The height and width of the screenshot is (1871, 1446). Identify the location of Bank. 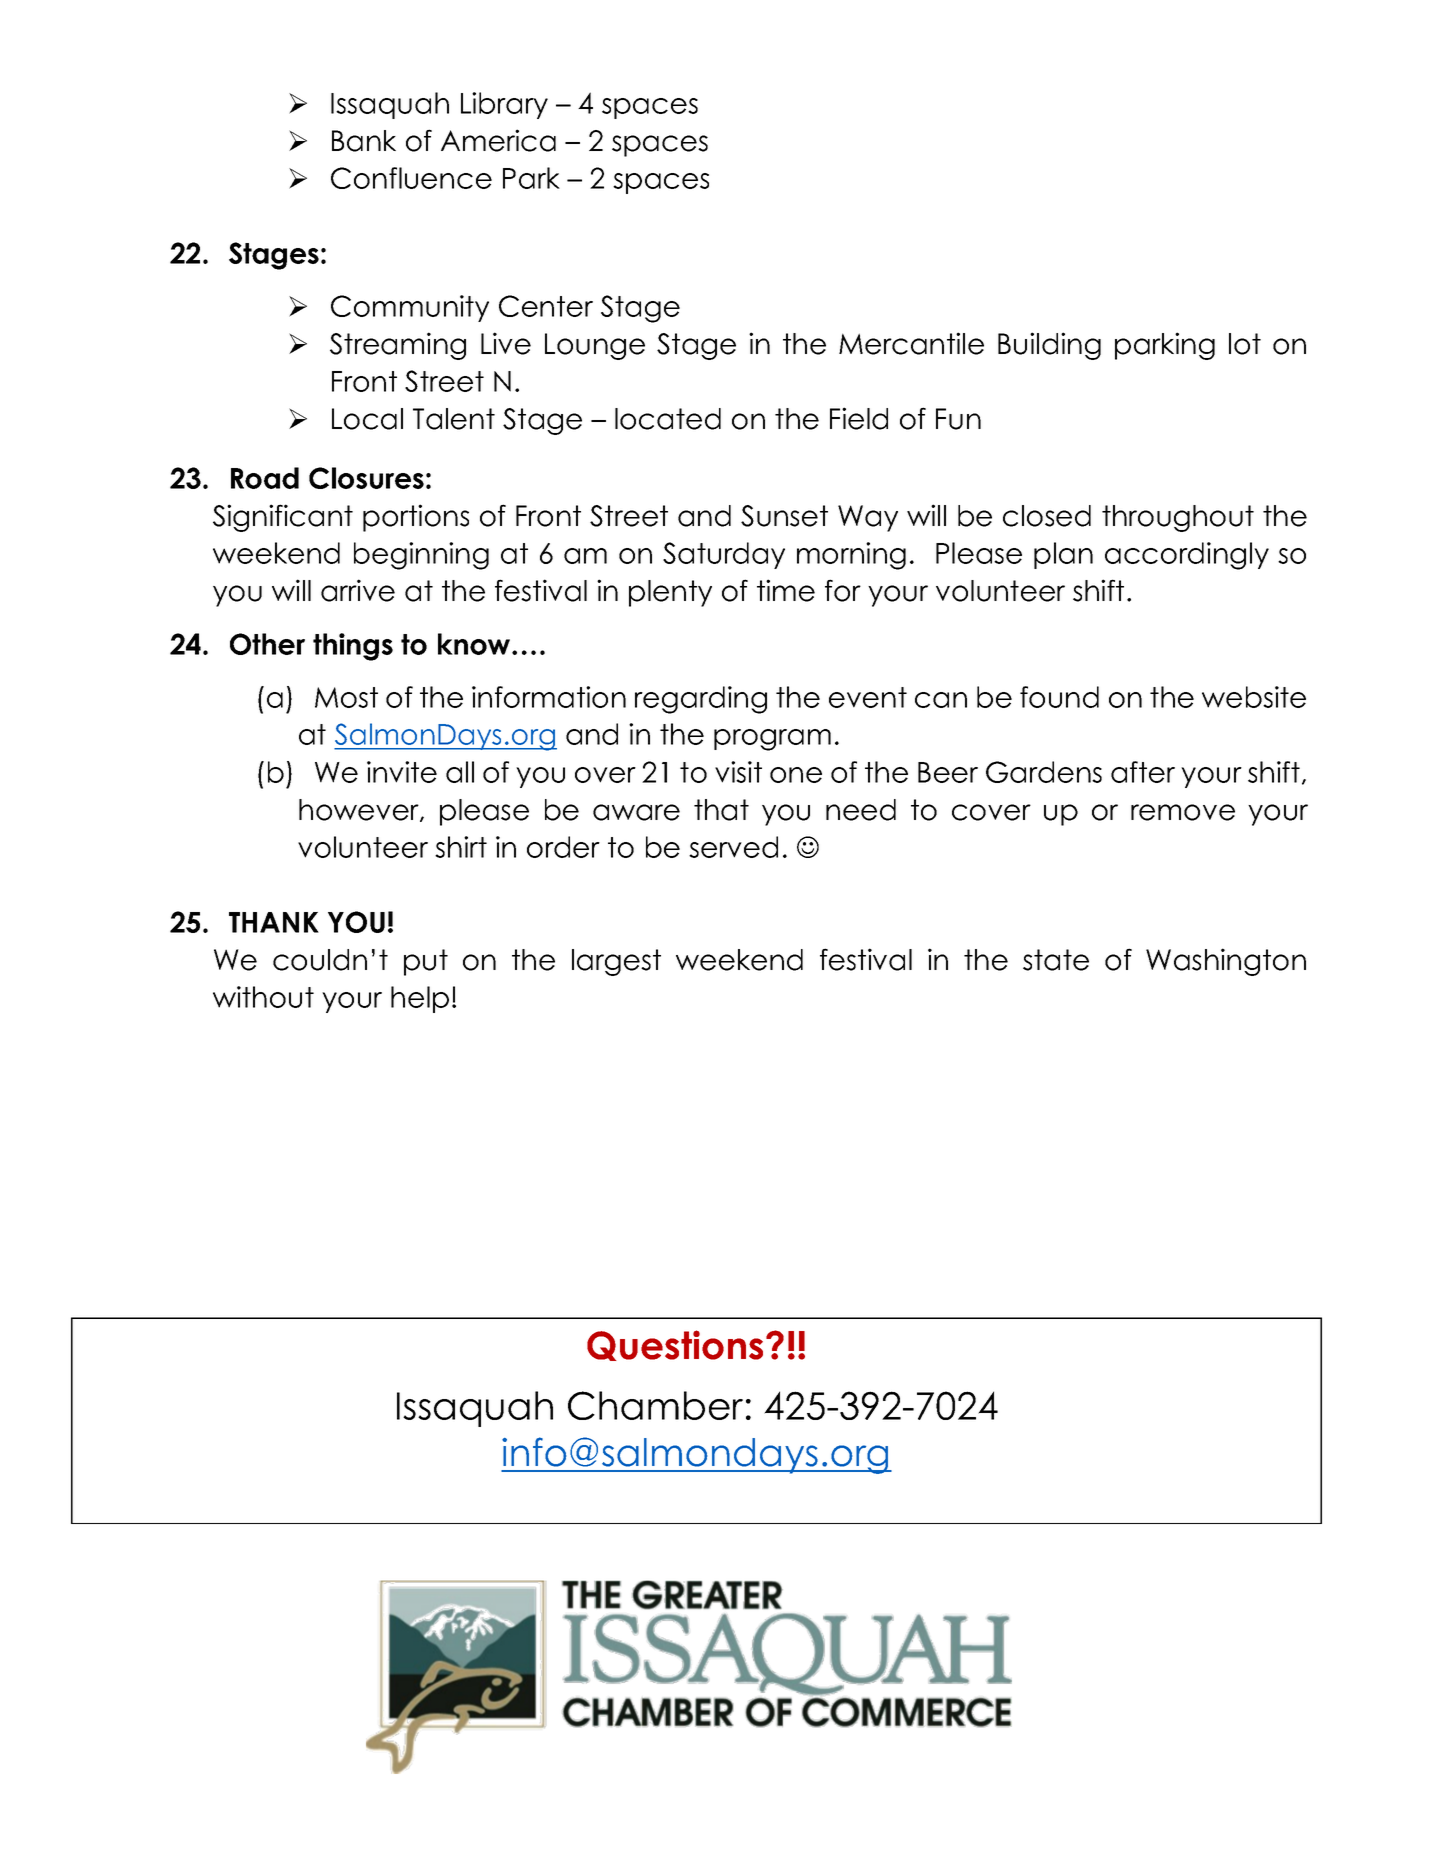
(364, 141).
